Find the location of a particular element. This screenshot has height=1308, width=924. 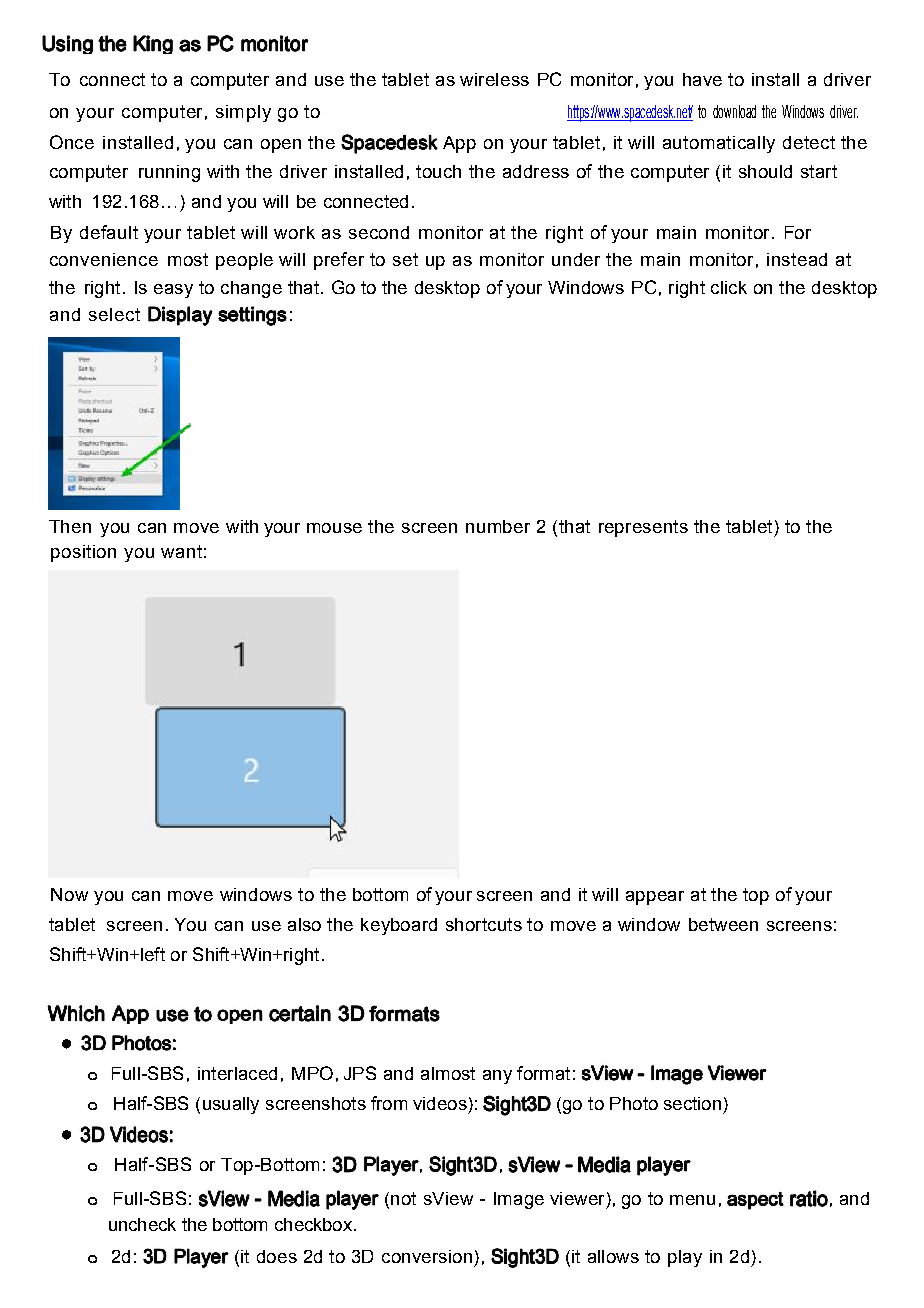

keyboard is located at coordinates (399, 926).
